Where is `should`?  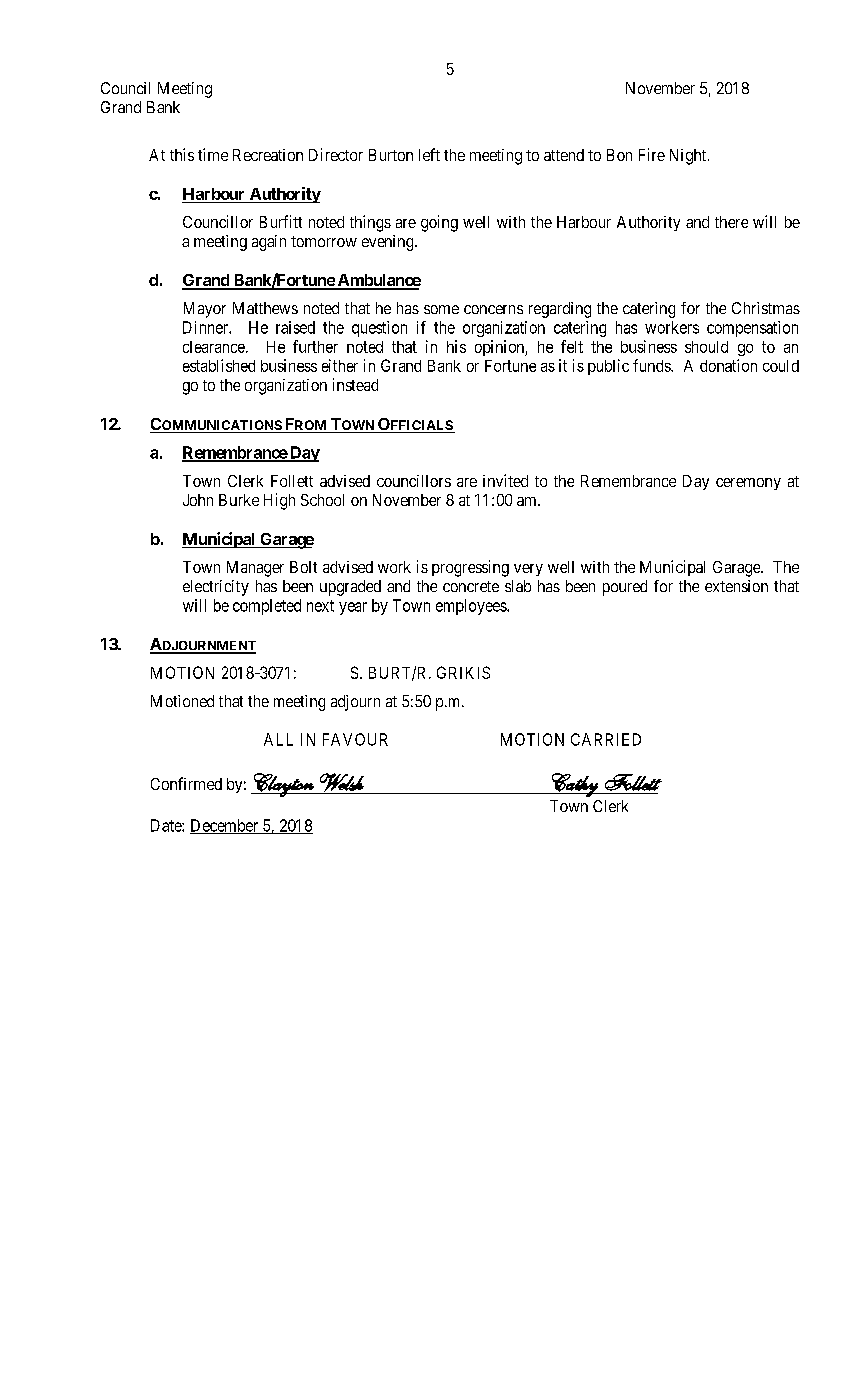
should is located at coordinates (706, 347).
